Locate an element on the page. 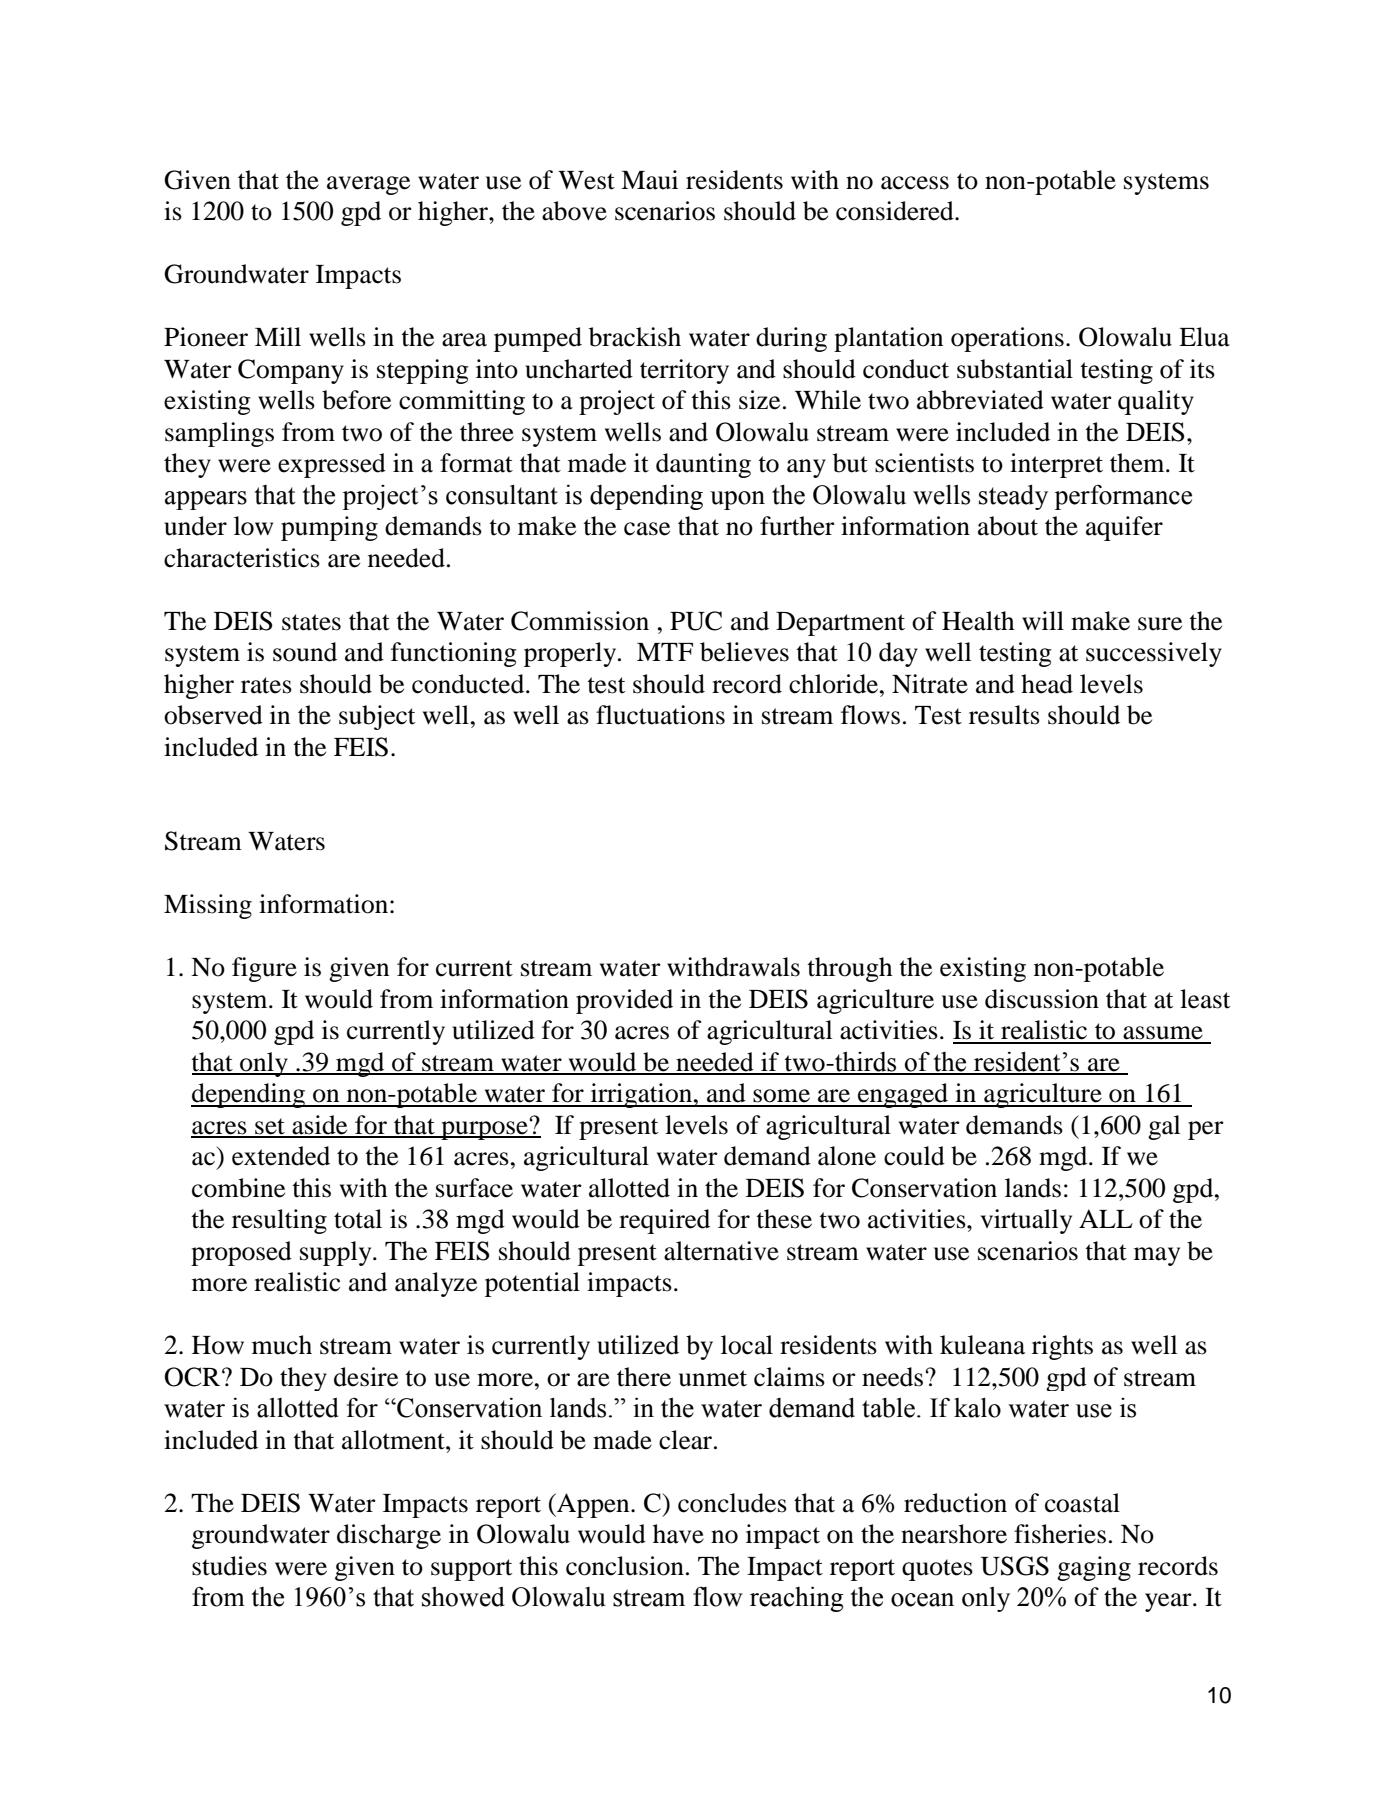  aquifer is located at coordinates (1124, 528).
